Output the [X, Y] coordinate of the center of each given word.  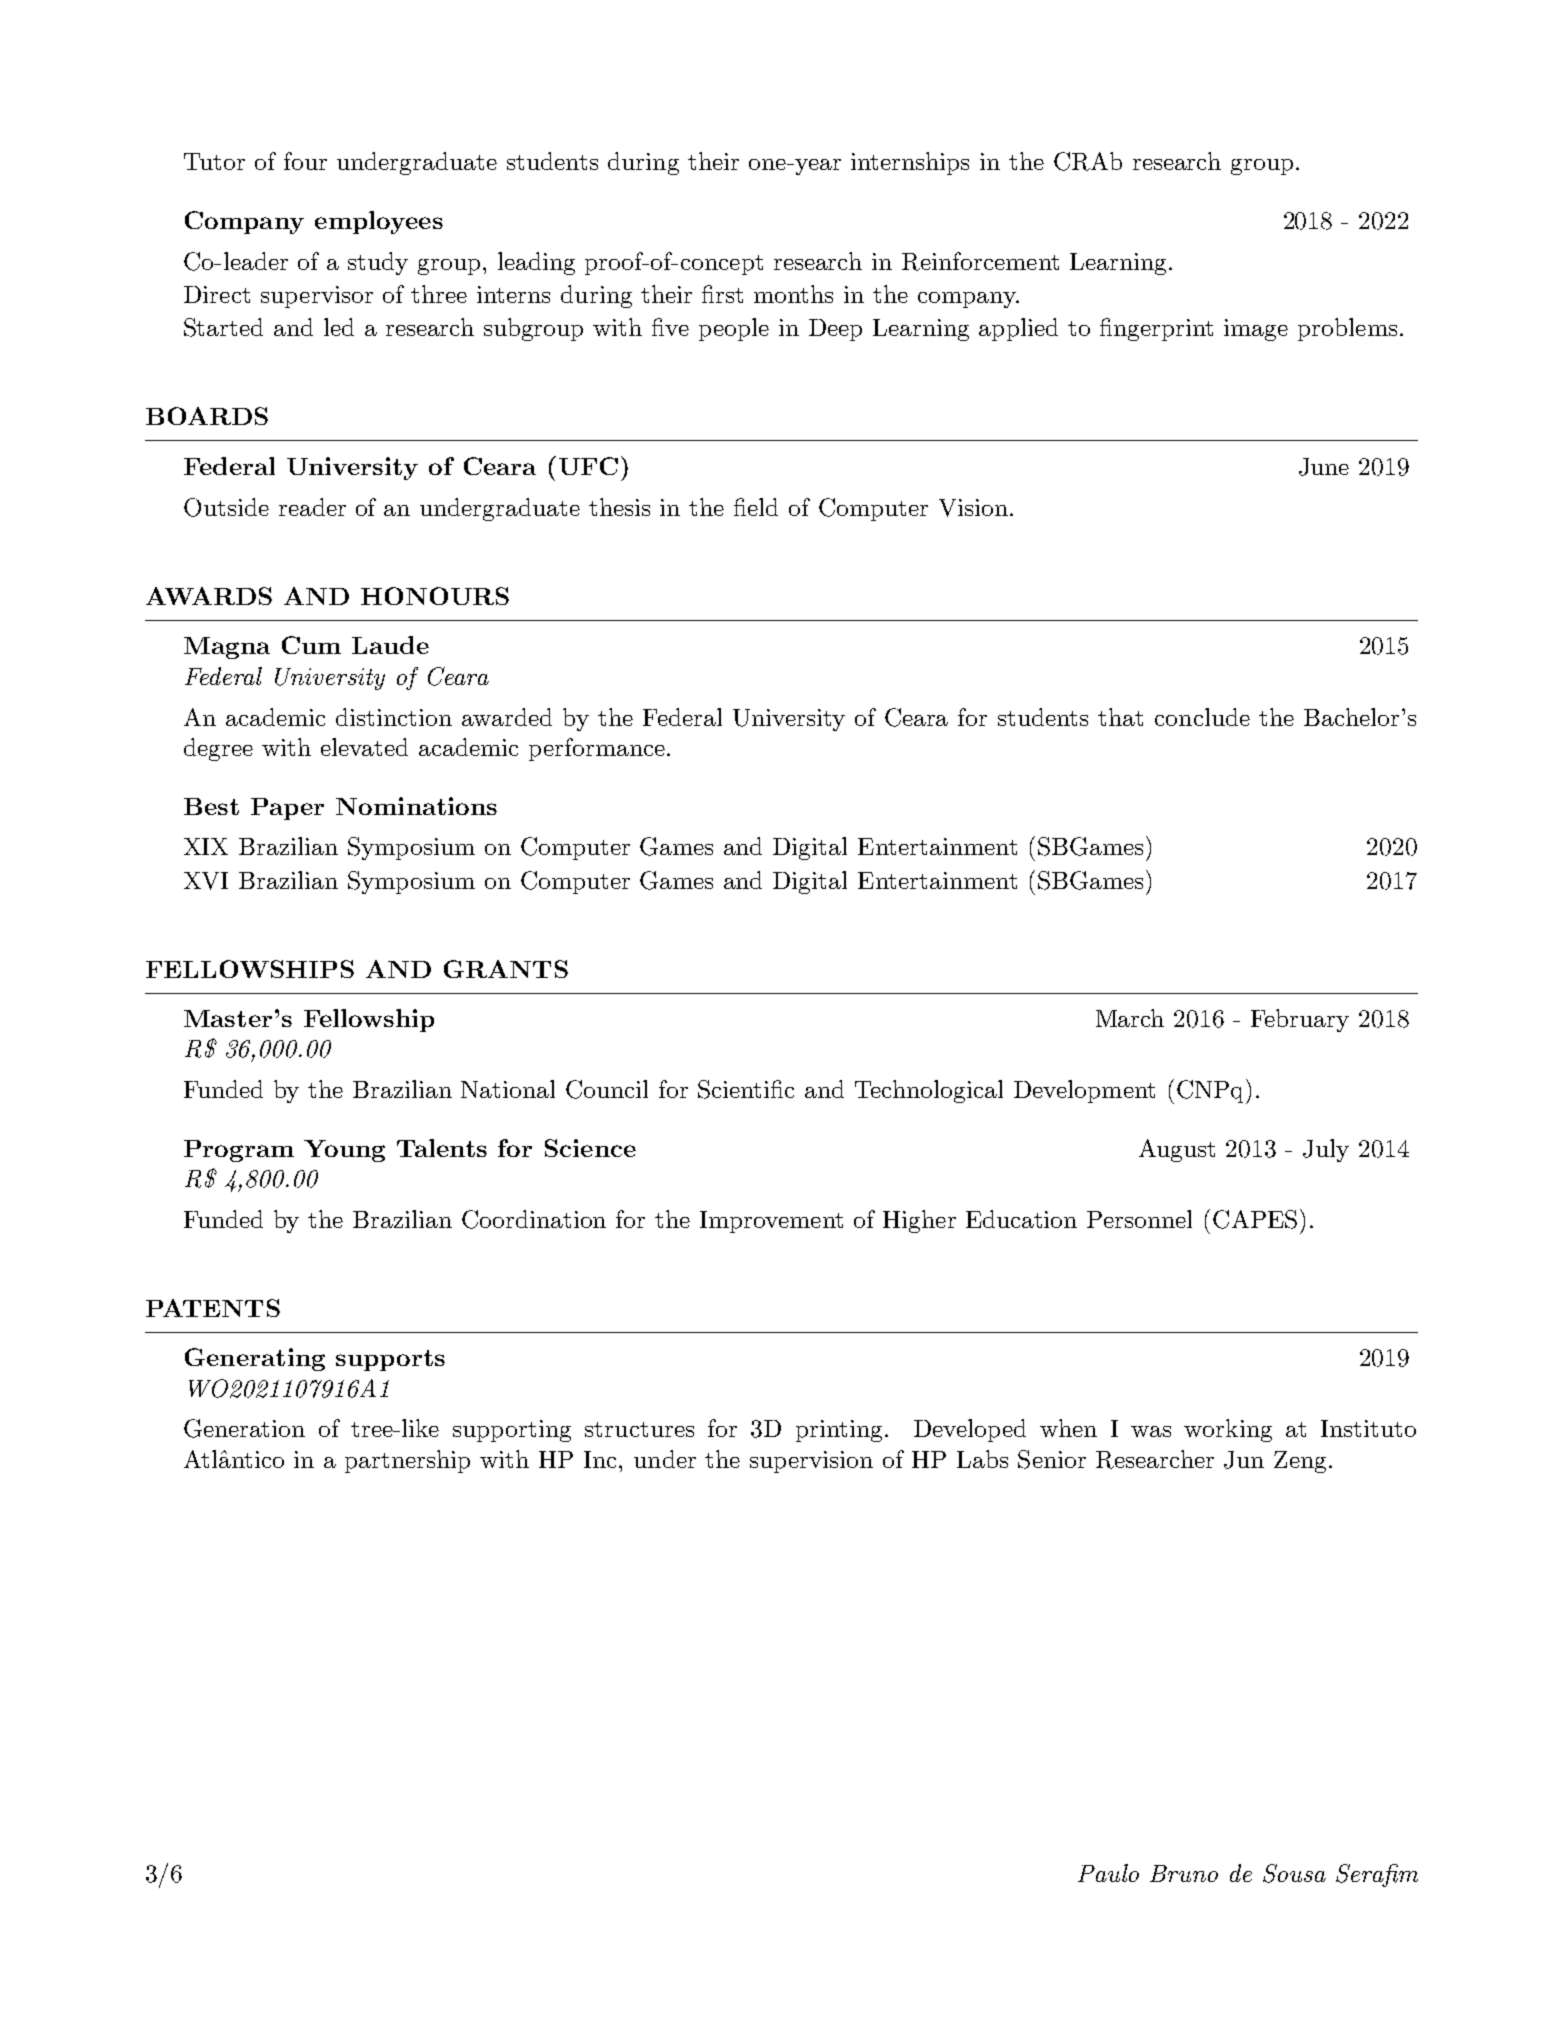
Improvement [771, 1222]
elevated [364, 747]
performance [597, 749]
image [1256, 330]
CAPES [1255, 1219]
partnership [407, 1461]
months [793, 294]
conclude [1202, 717]
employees [379, 222]
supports [390, 1360]
